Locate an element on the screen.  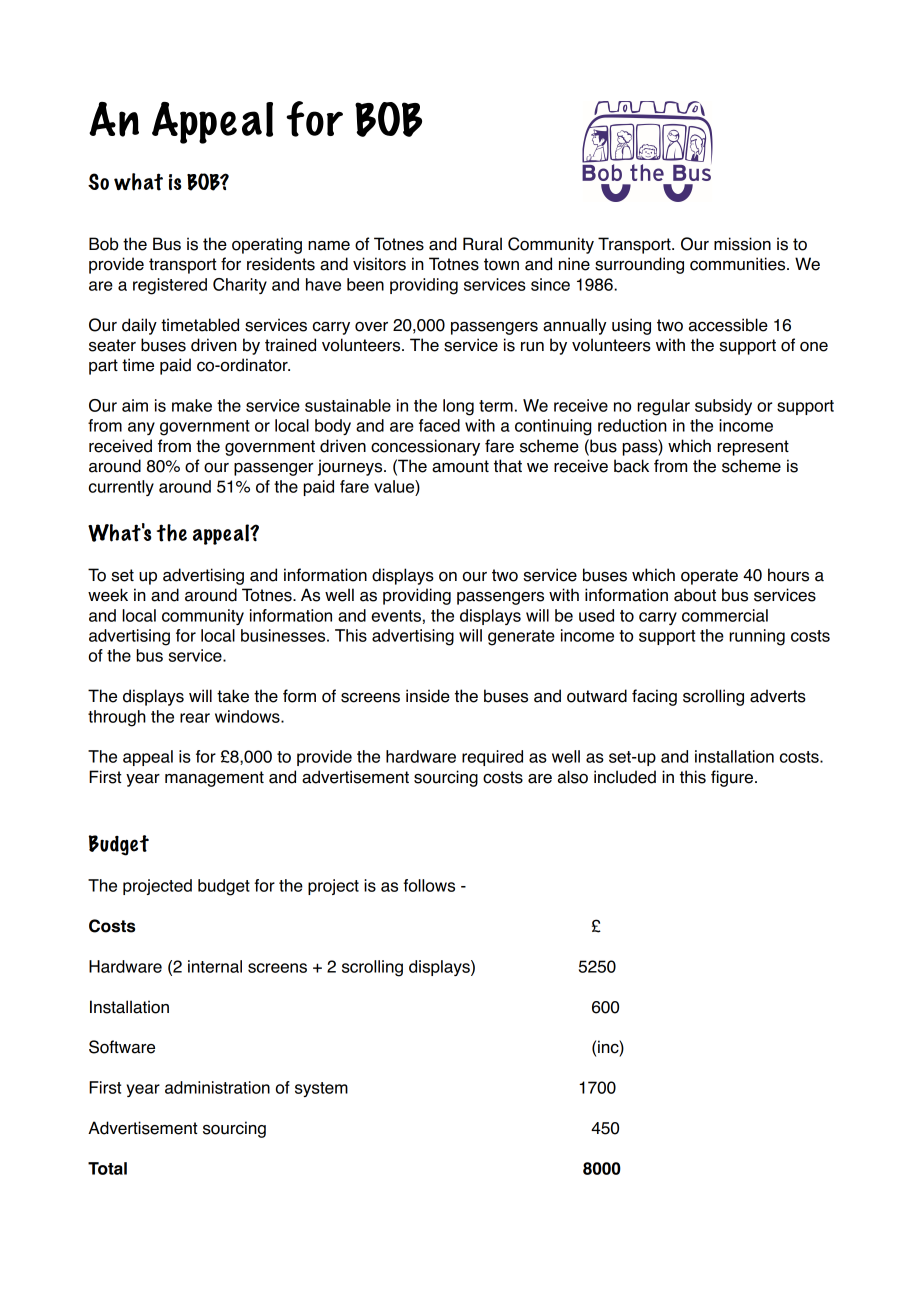
communities is located at coordinates (739, 264).
